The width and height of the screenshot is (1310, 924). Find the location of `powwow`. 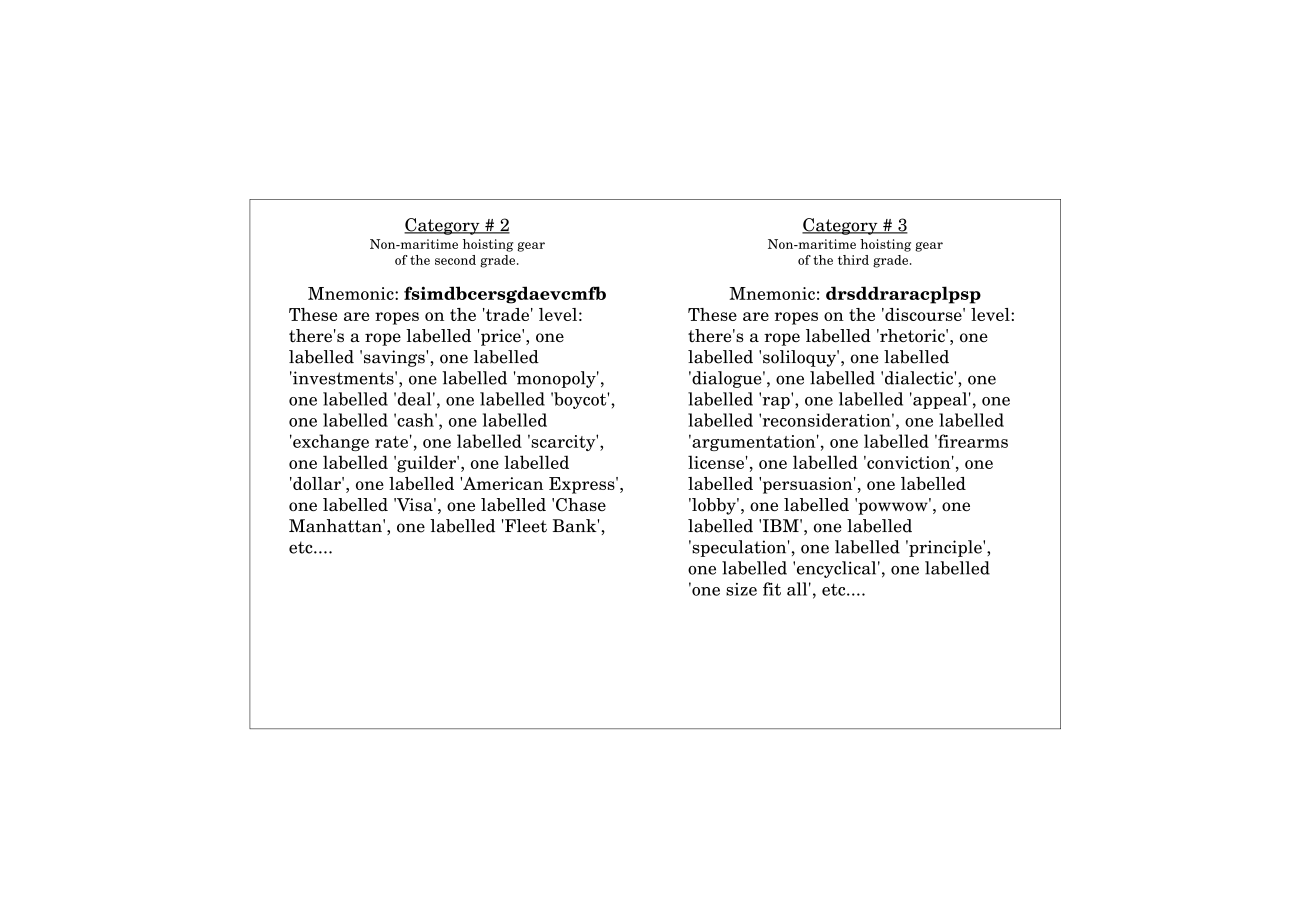

powwow is located at coordinates (893, 507).
